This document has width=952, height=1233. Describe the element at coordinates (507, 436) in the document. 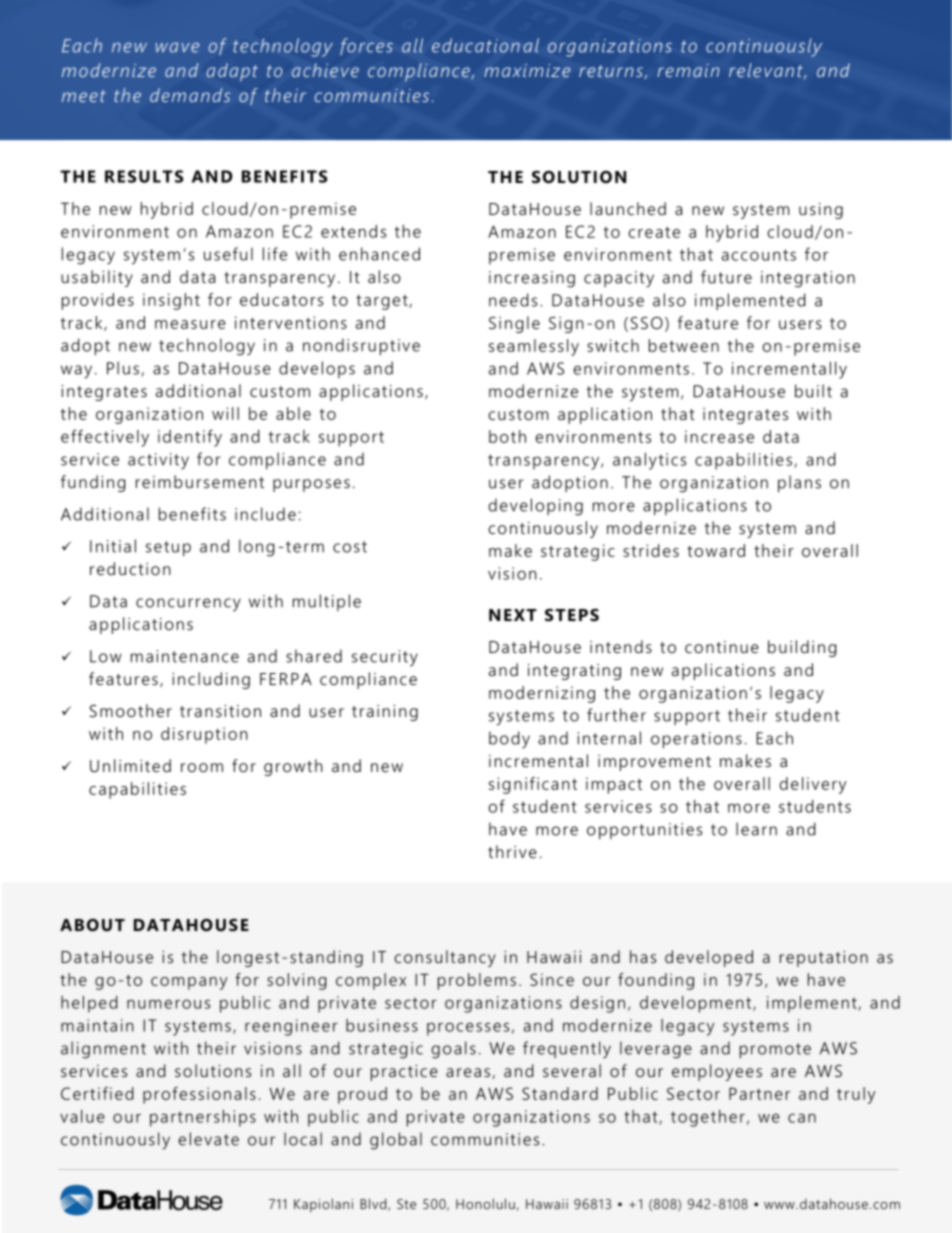

I see `both` at that location.
